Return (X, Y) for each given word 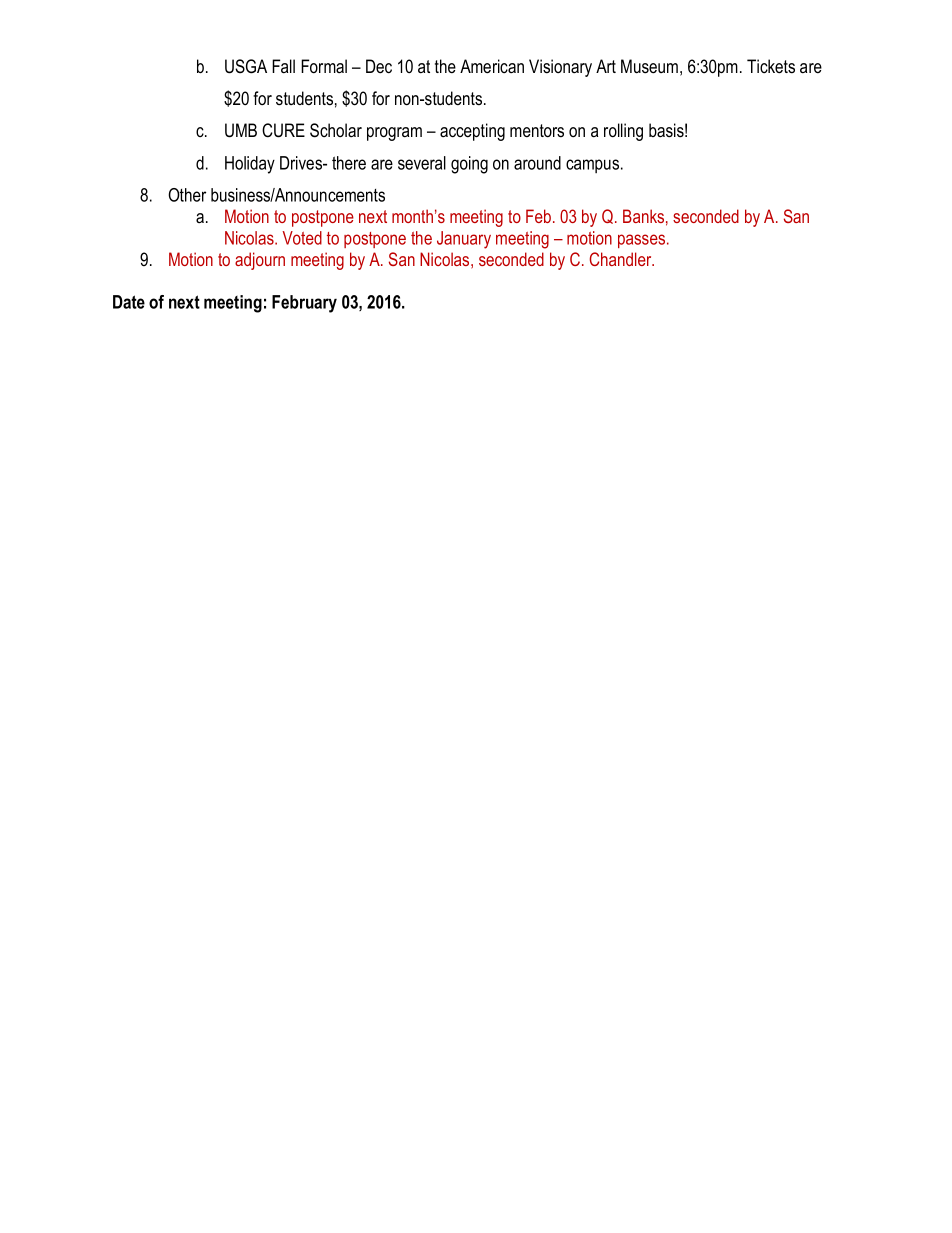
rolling (623, 132)
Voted (302, 238)
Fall (283, 66)
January (464, 240)
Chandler (621, 259)
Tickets (771, 66)
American (492, 66)
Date (129, 302)
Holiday (250, 165)
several (422, 163)
